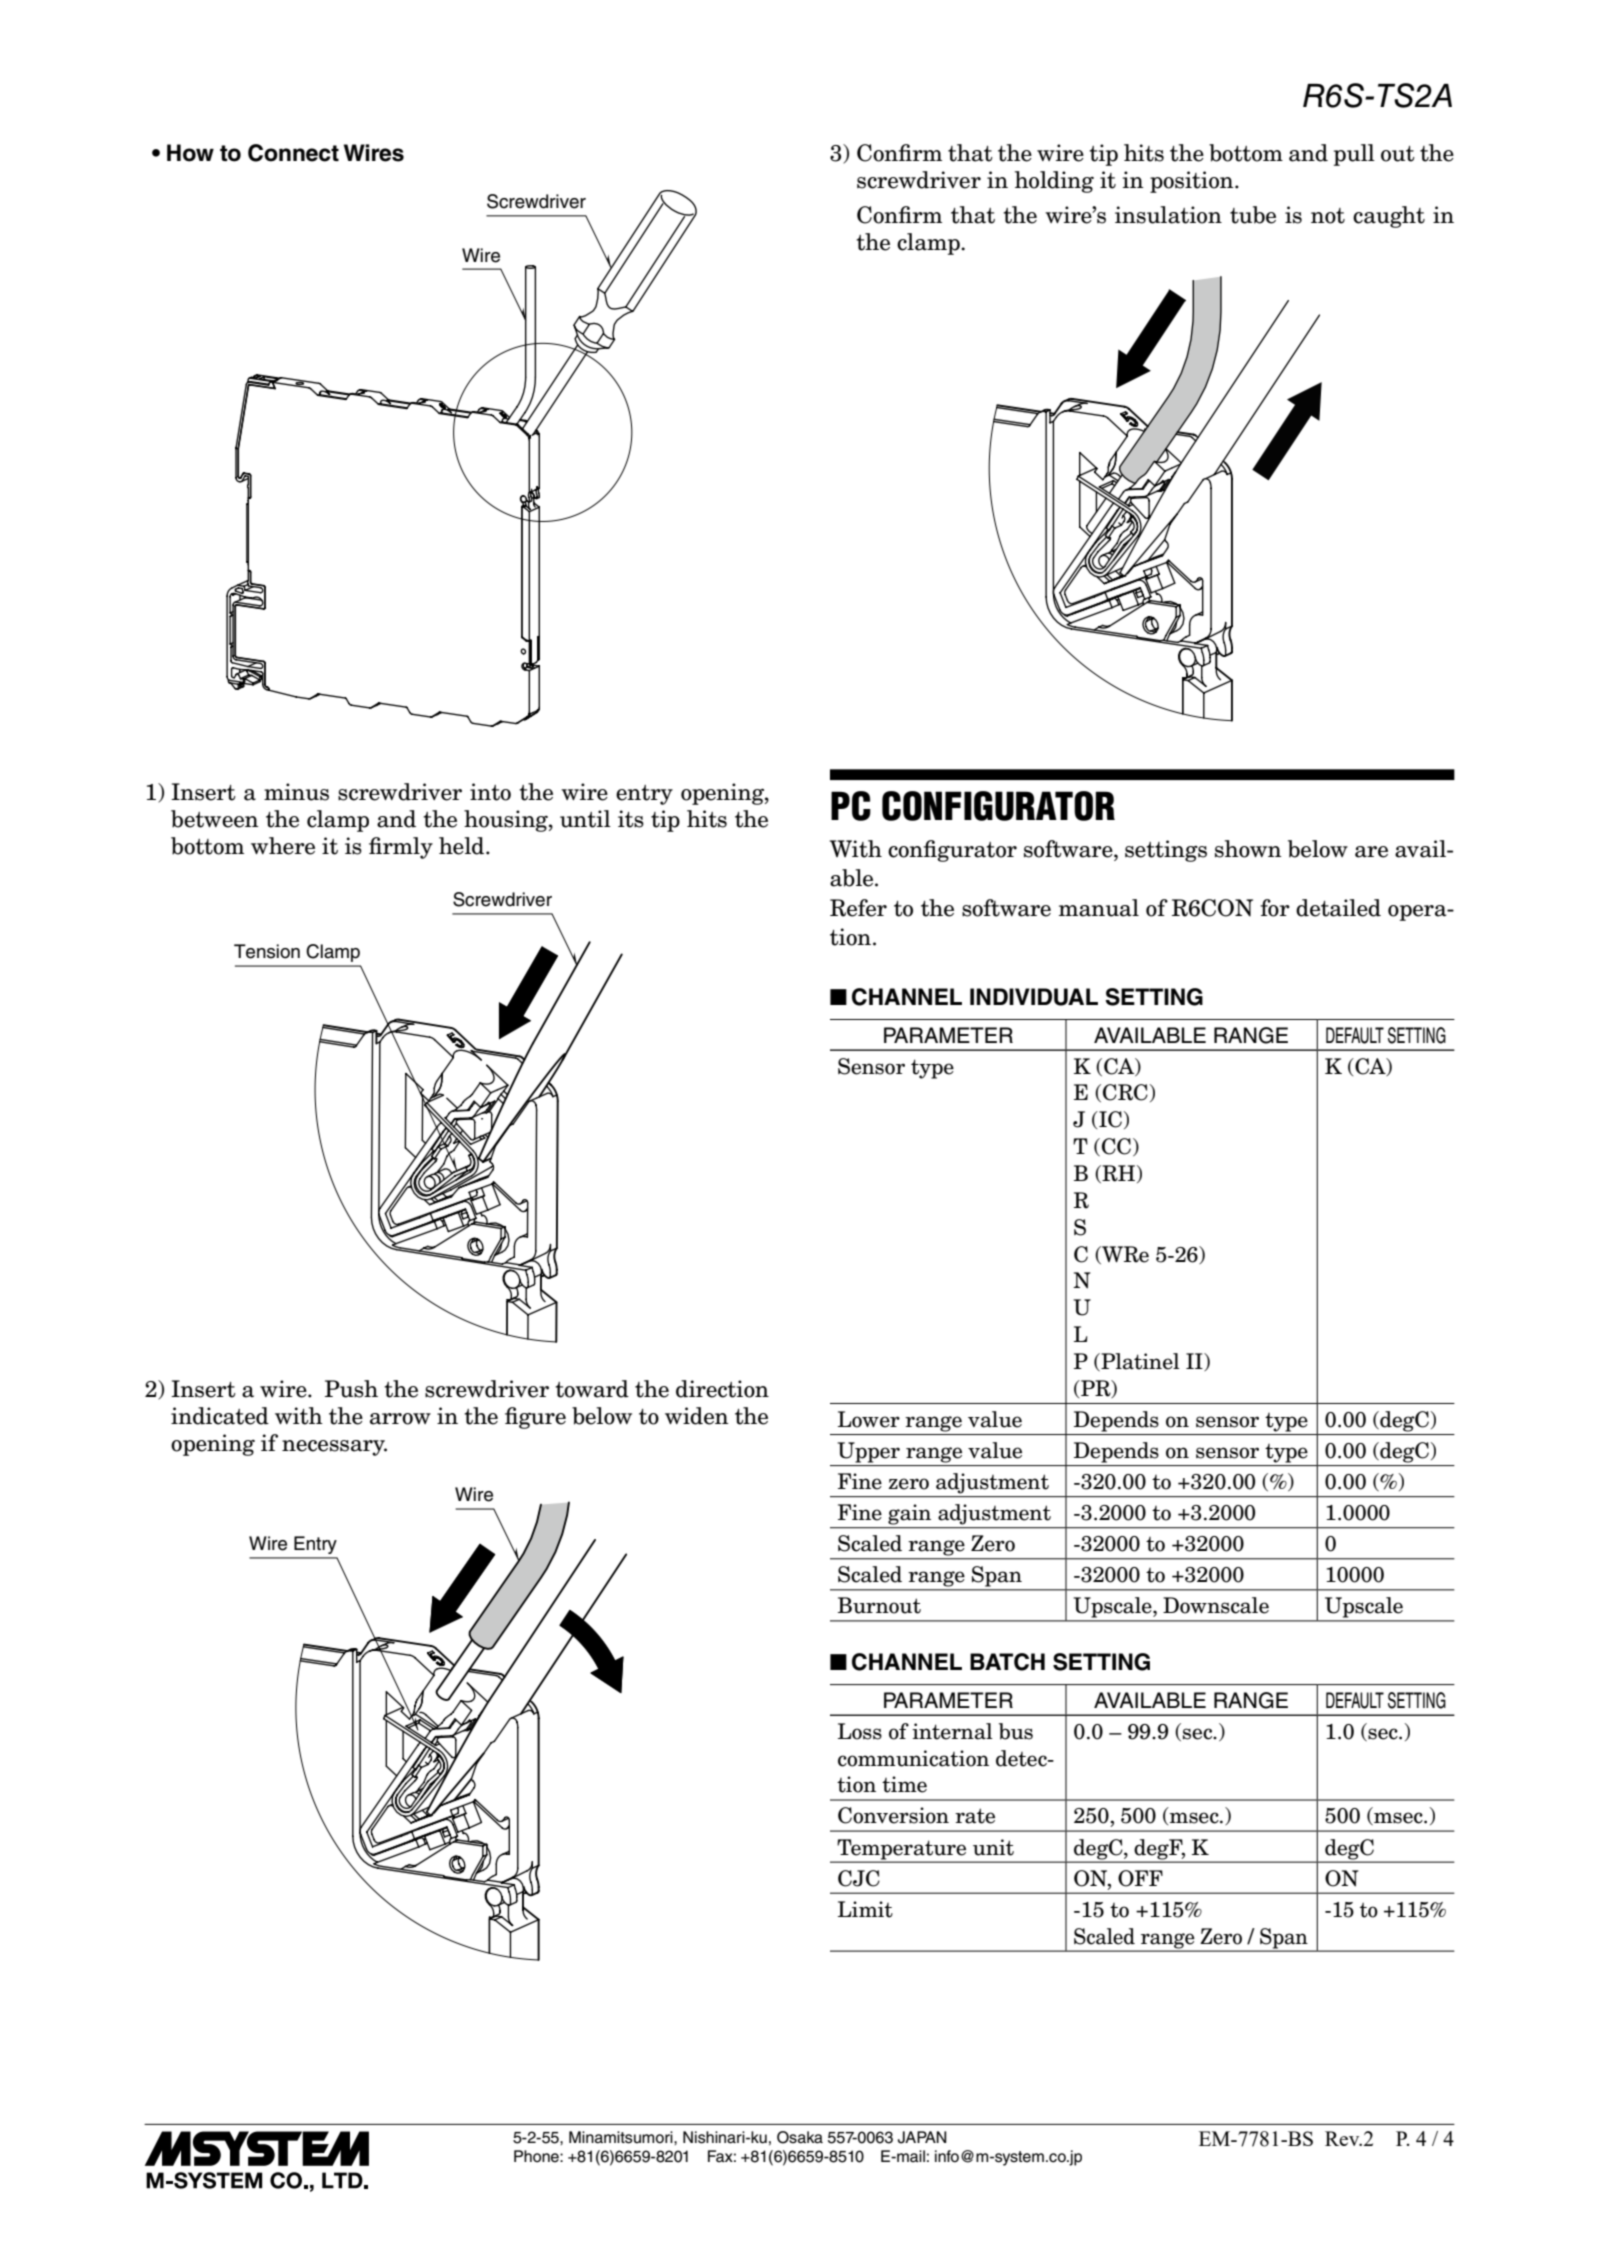 The width and height of the screenshot is (1599, 2261). What do you see at coordinates (800, 2137) in the screenshot?
I see `Osaka` at bounding box center [800, 2137].
